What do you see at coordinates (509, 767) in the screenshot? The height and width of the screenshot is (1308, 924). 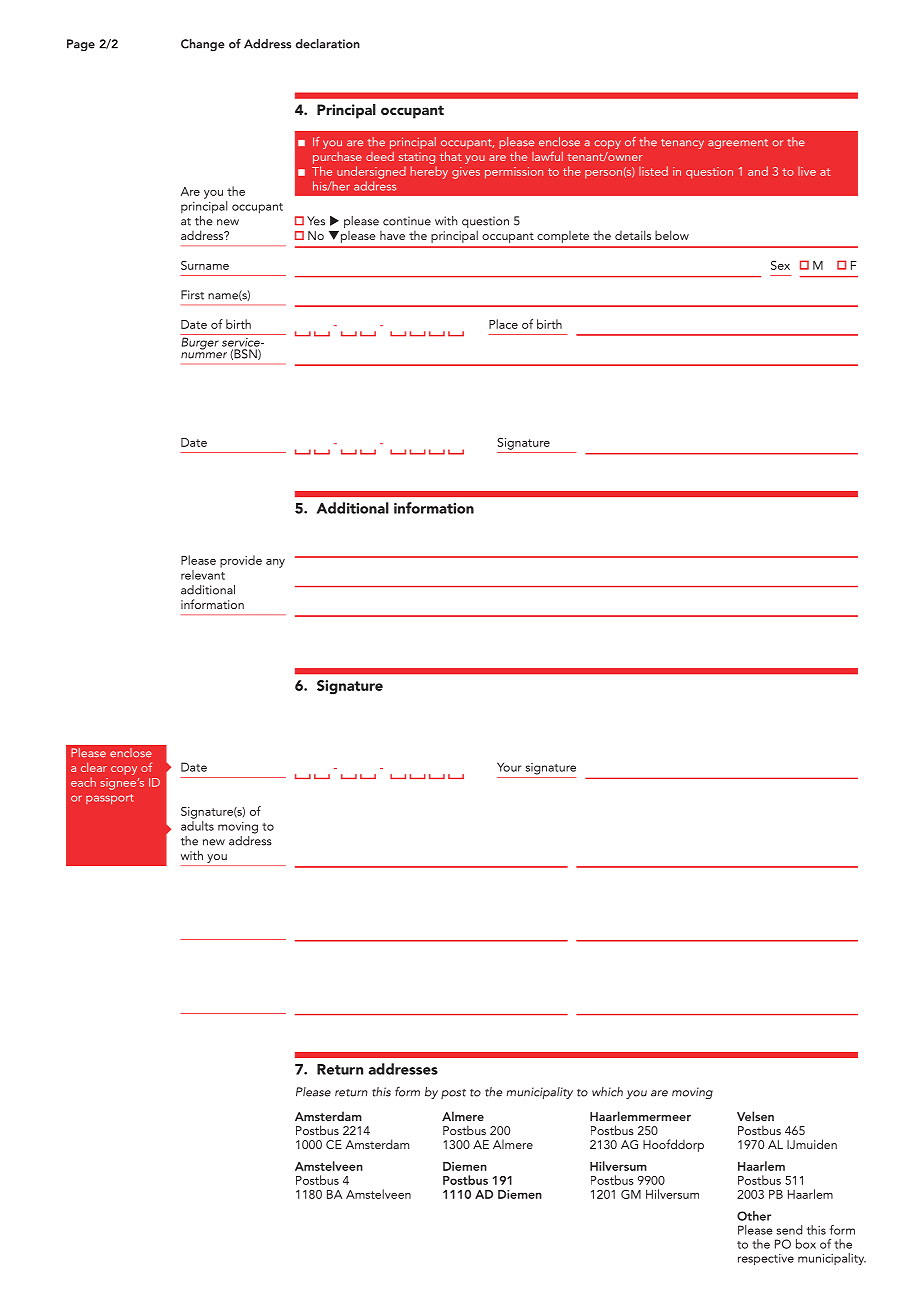 I see `Your` at bounding box center [509, 767].
